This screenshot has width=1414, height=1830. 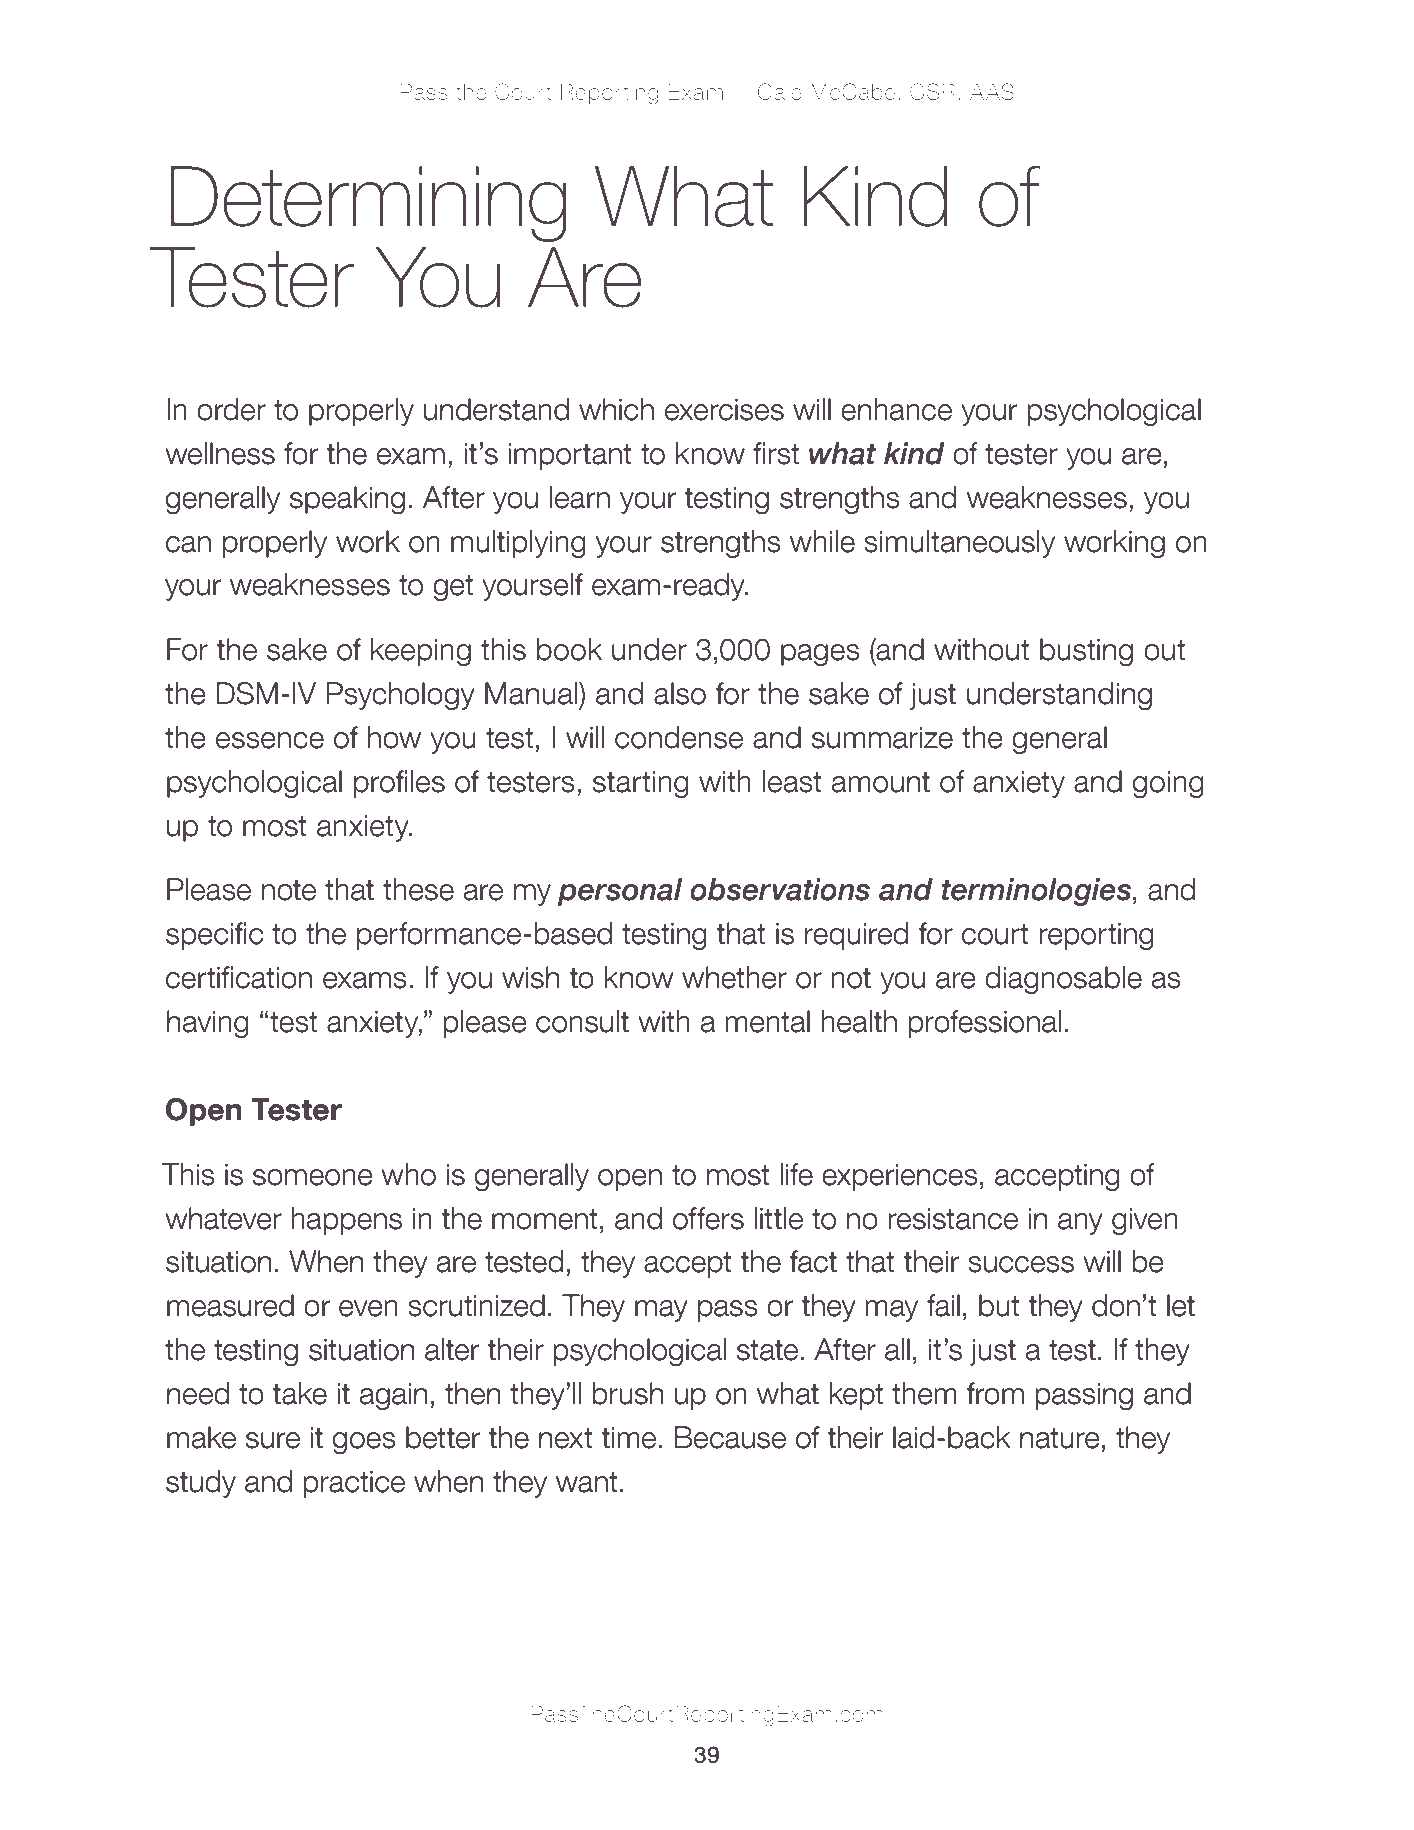 What do you see at coordinates (231, 409) in the screenshot?
I see `order` at bounding box center [231, 409].
